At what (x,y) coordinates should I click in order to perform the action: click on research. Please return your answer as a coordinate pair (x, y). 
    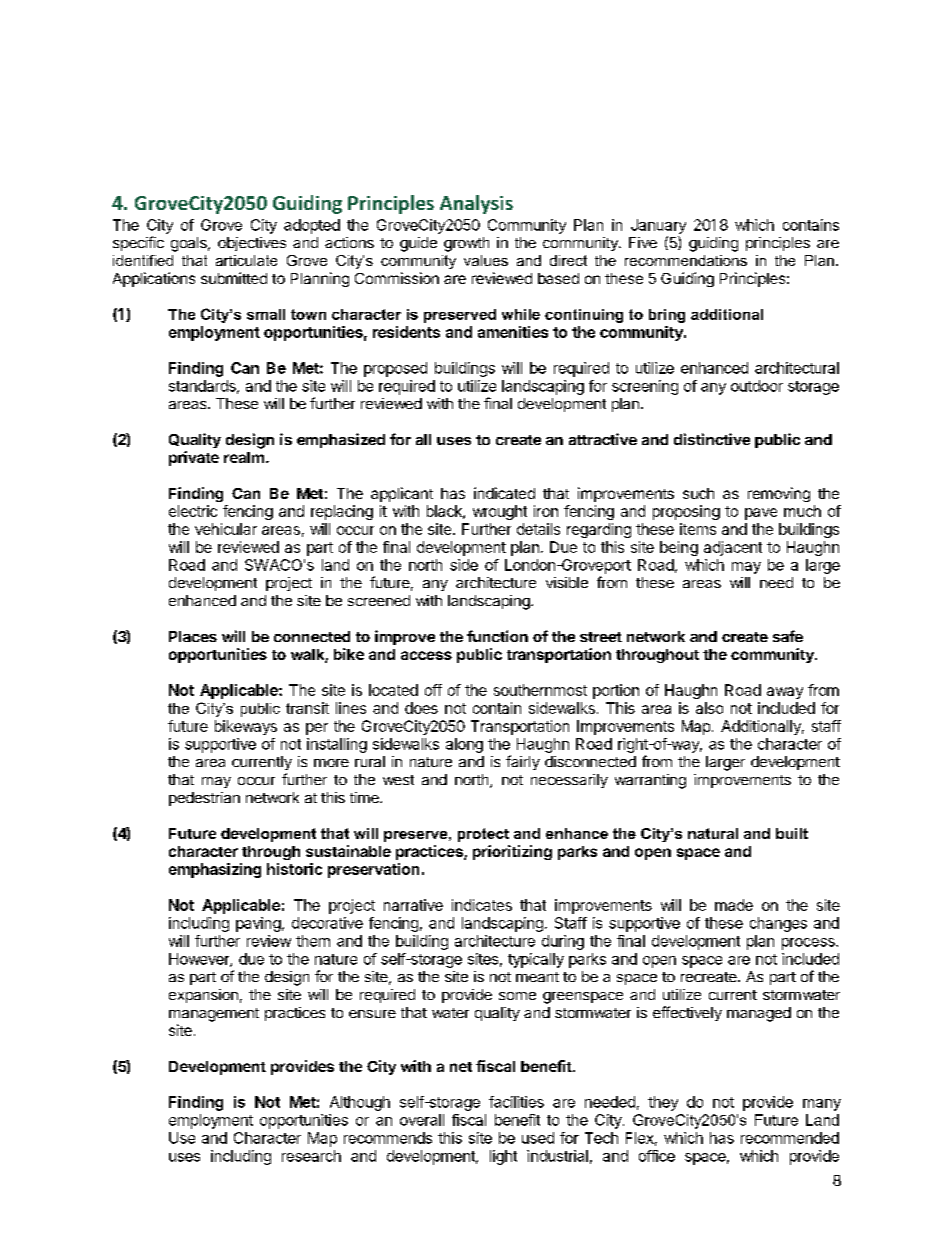
    Looking at the image, I should click on (311, 1156).
